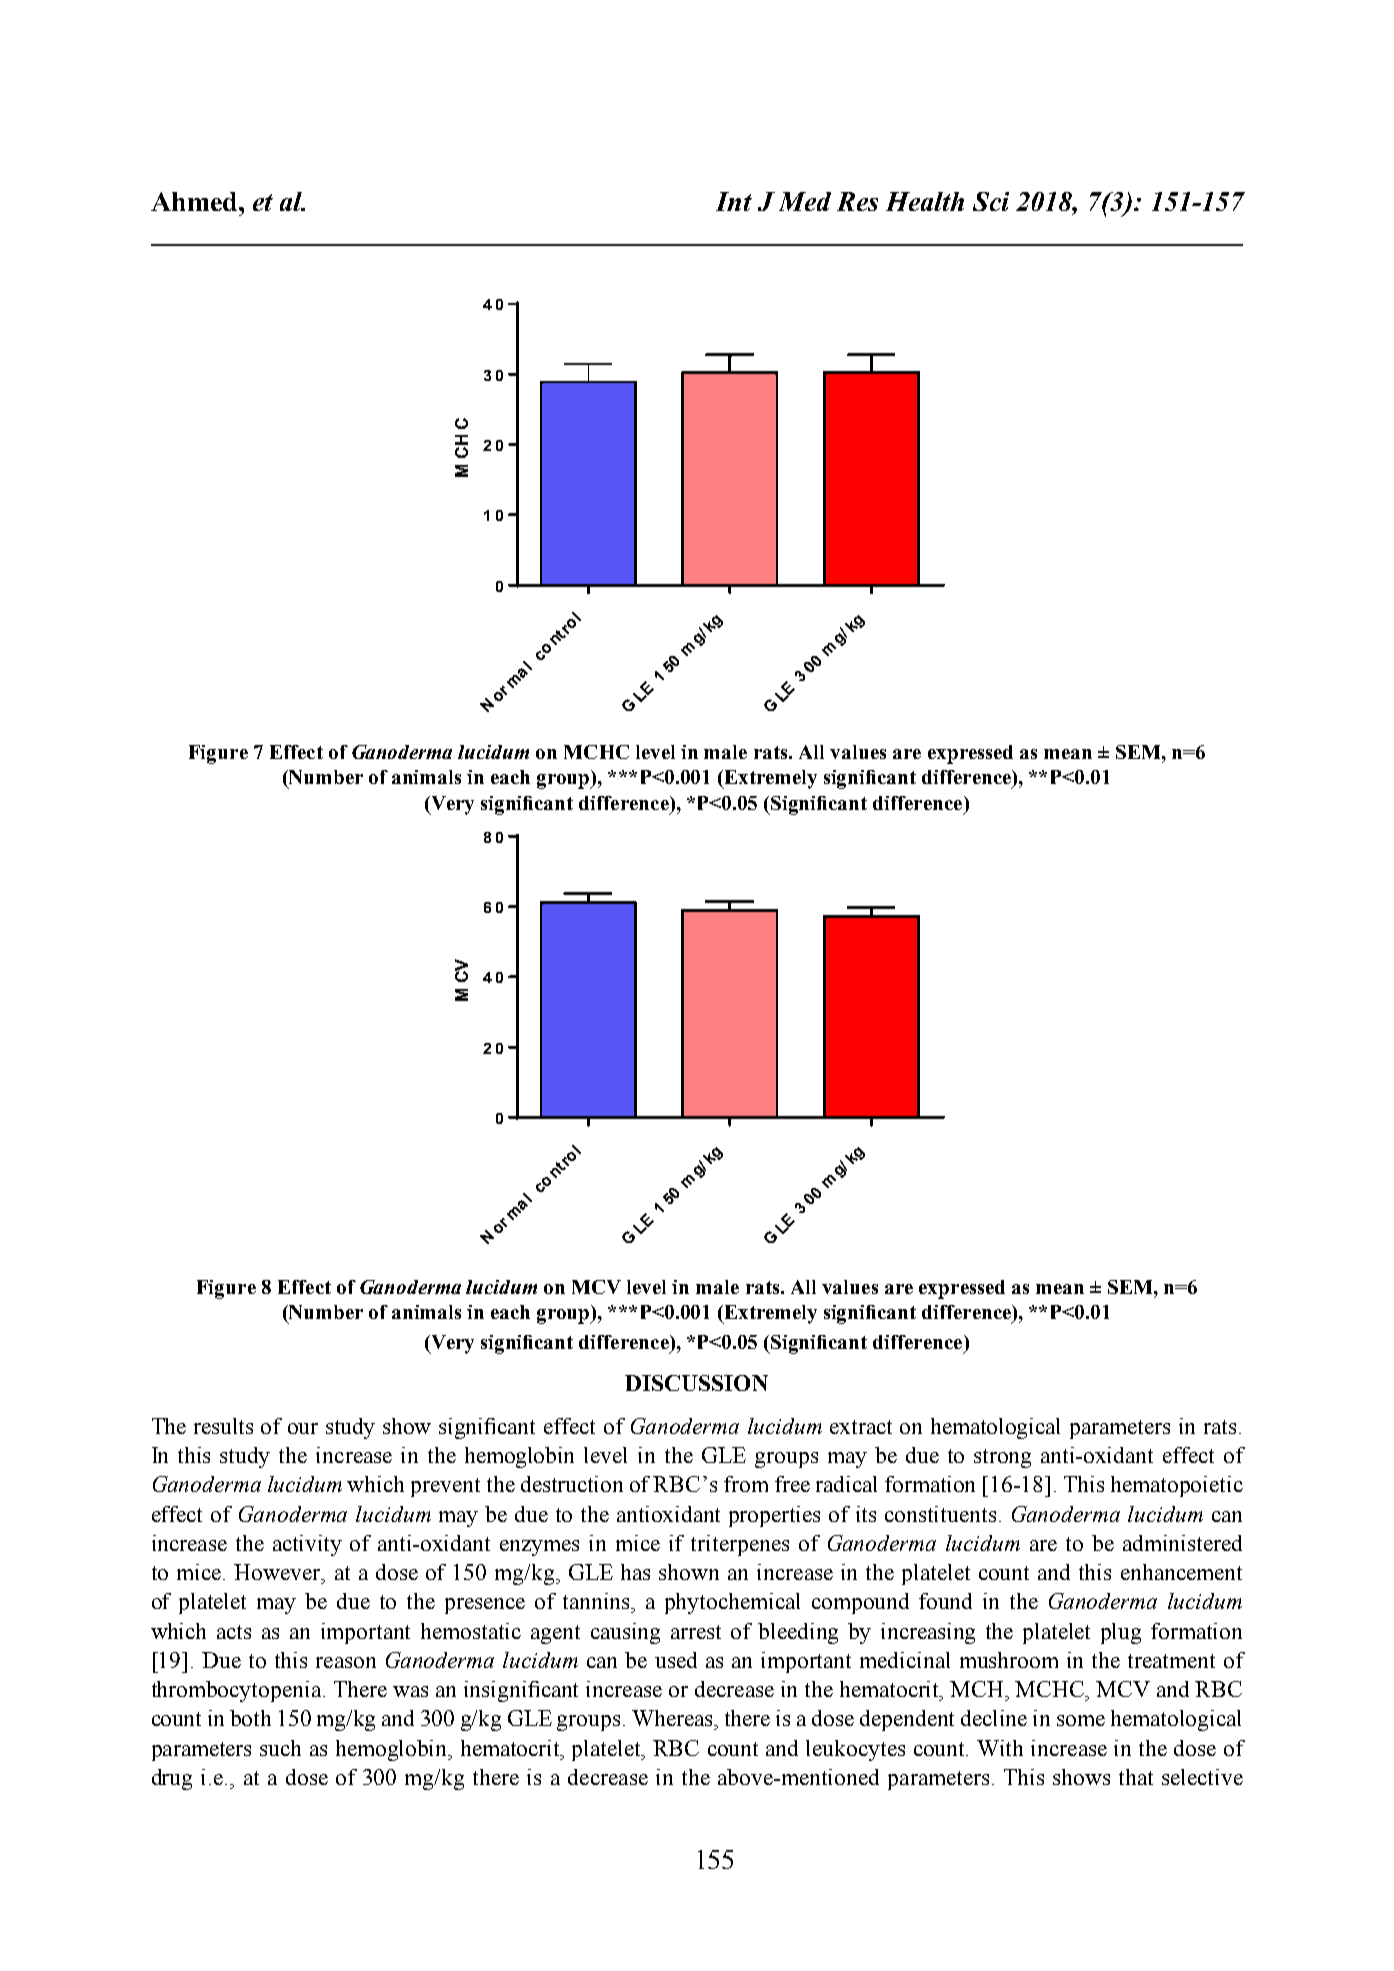 Image resolution: width=1394 pixels, height=1971 pixels. I want to click on hematopoietic, so click(1177, 1486).
